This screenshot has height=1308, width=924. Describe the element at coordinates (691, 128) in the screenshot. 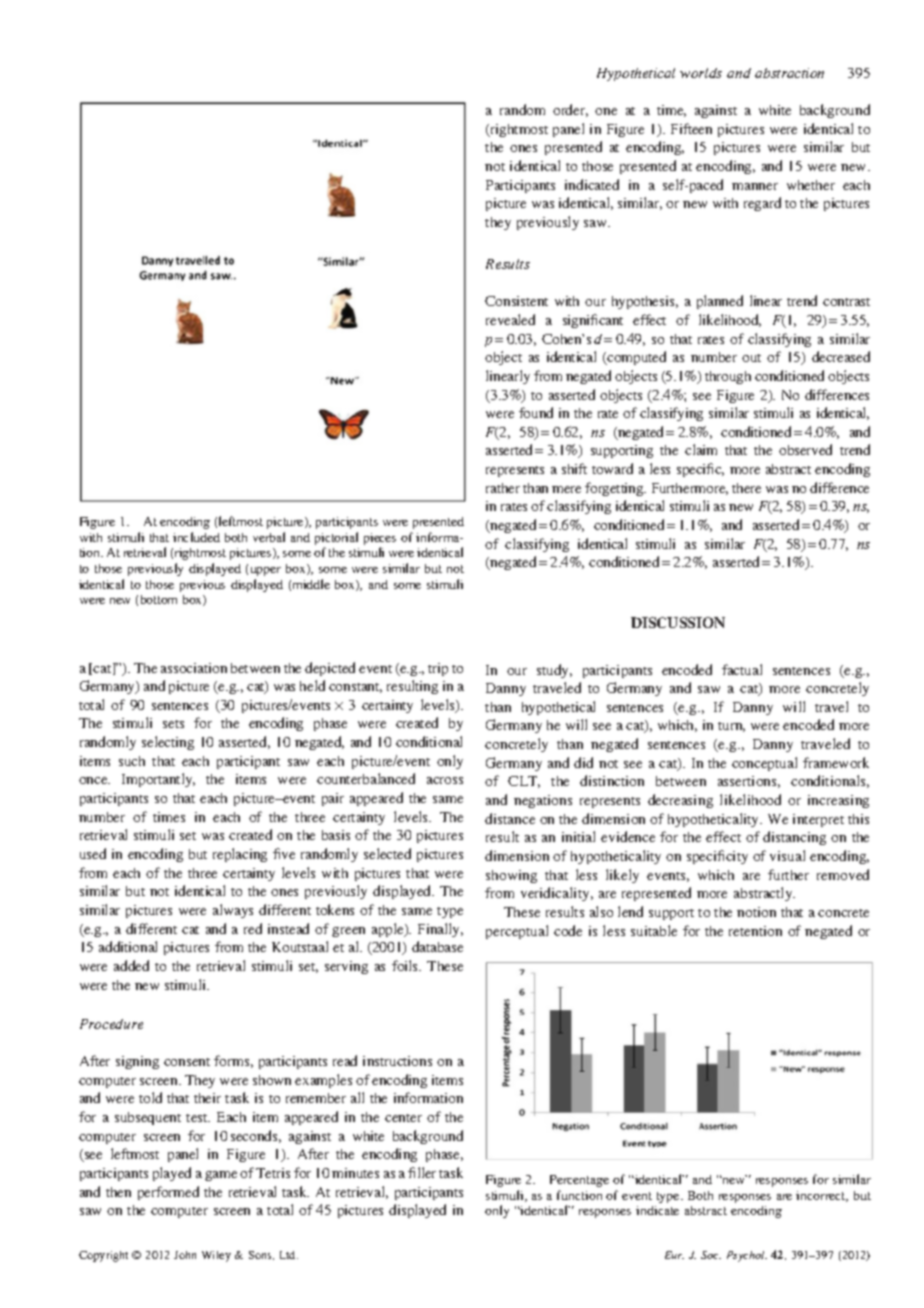

I see `Fifteen` at that location.
